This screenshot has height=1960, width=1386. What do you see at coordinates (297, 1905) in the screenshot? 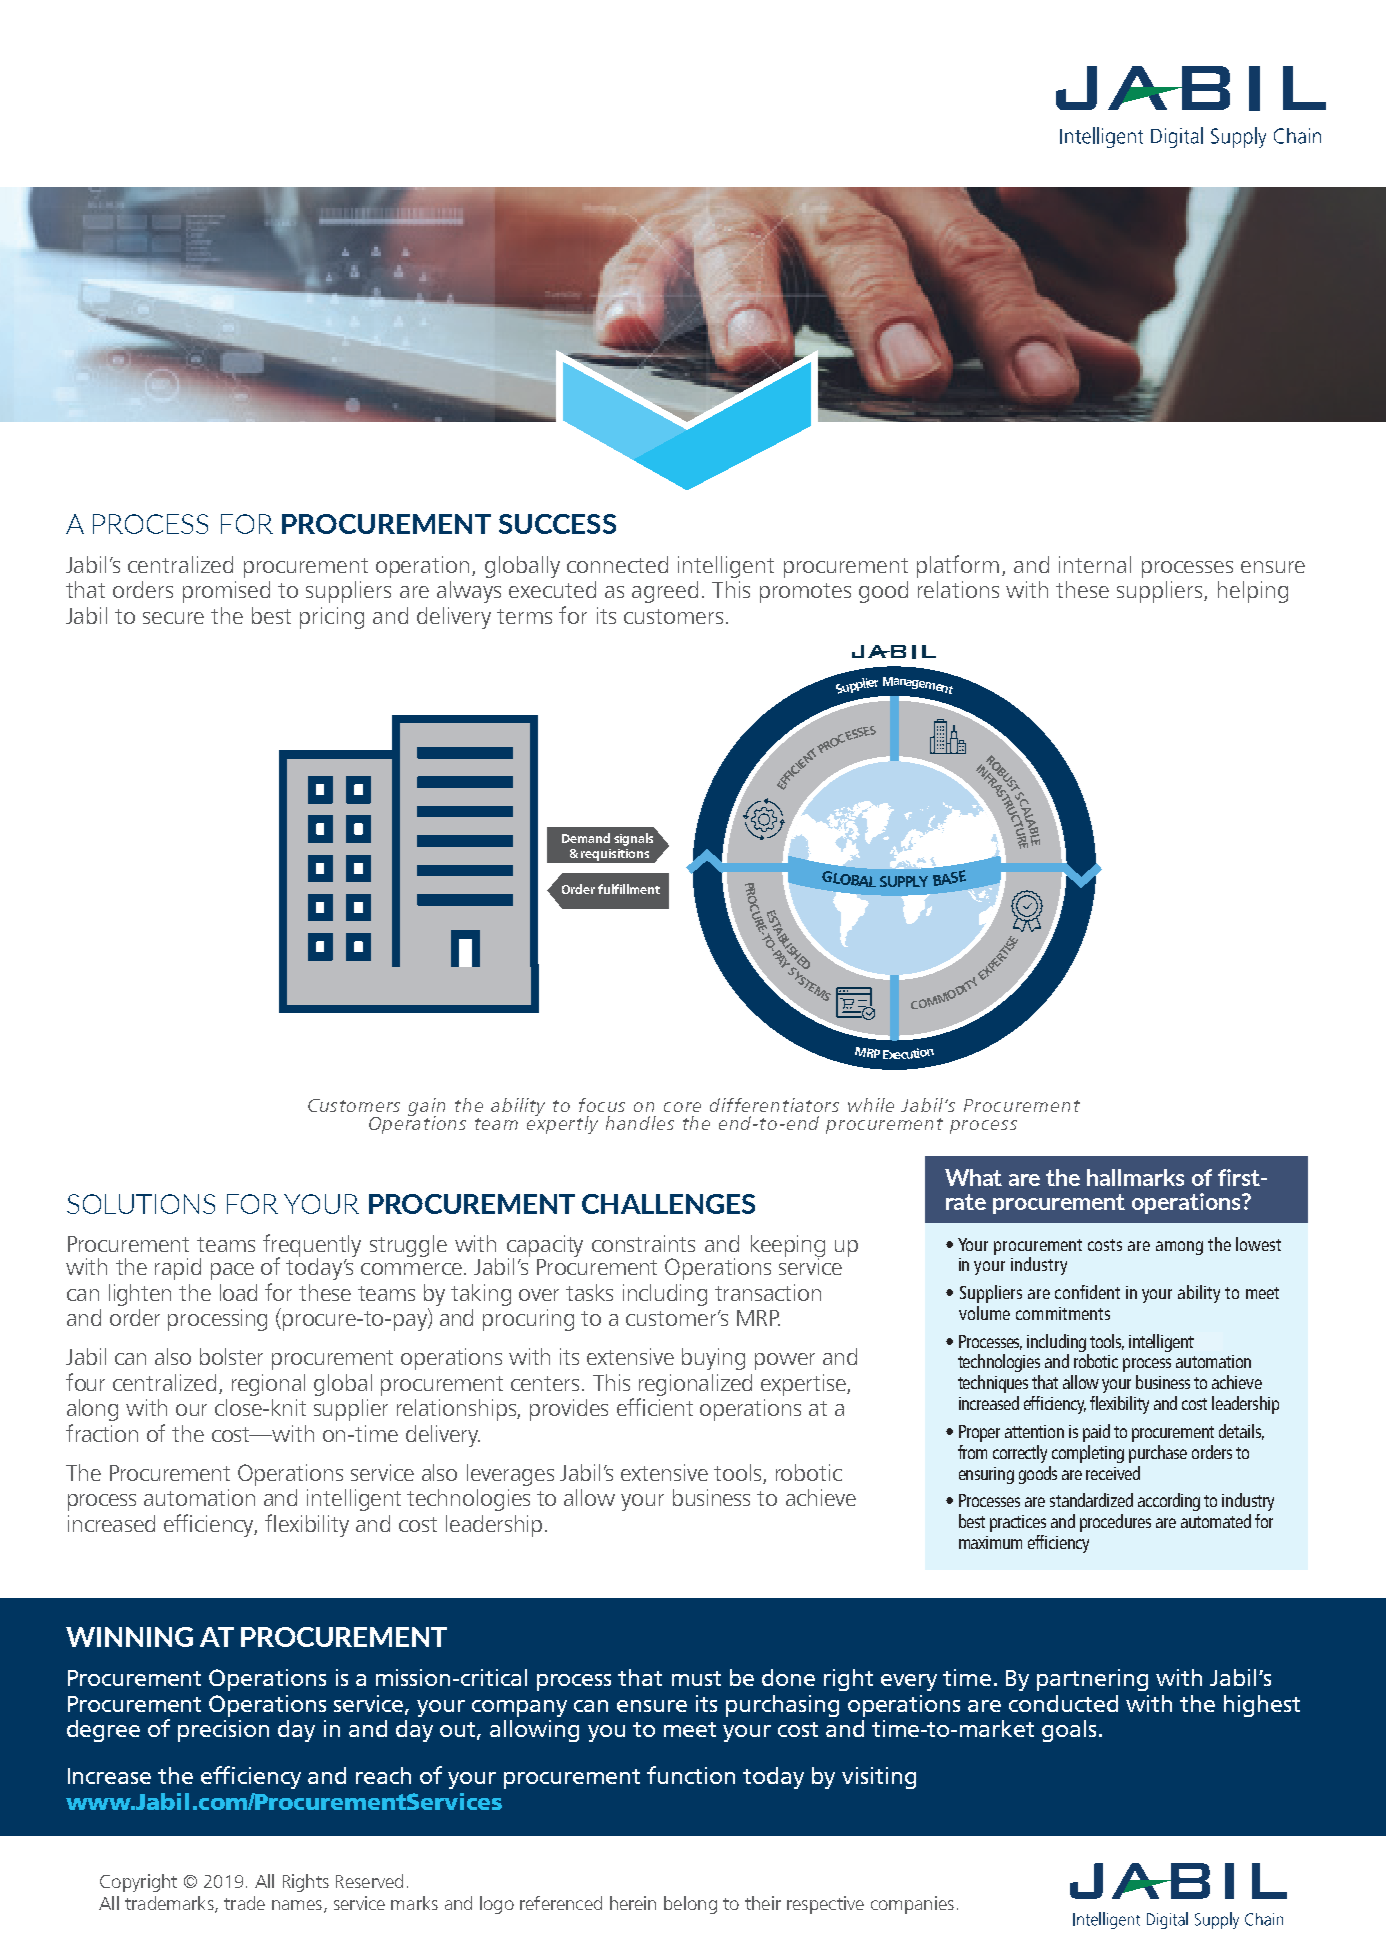
I see `names` at bounding box center [297, 1905].
